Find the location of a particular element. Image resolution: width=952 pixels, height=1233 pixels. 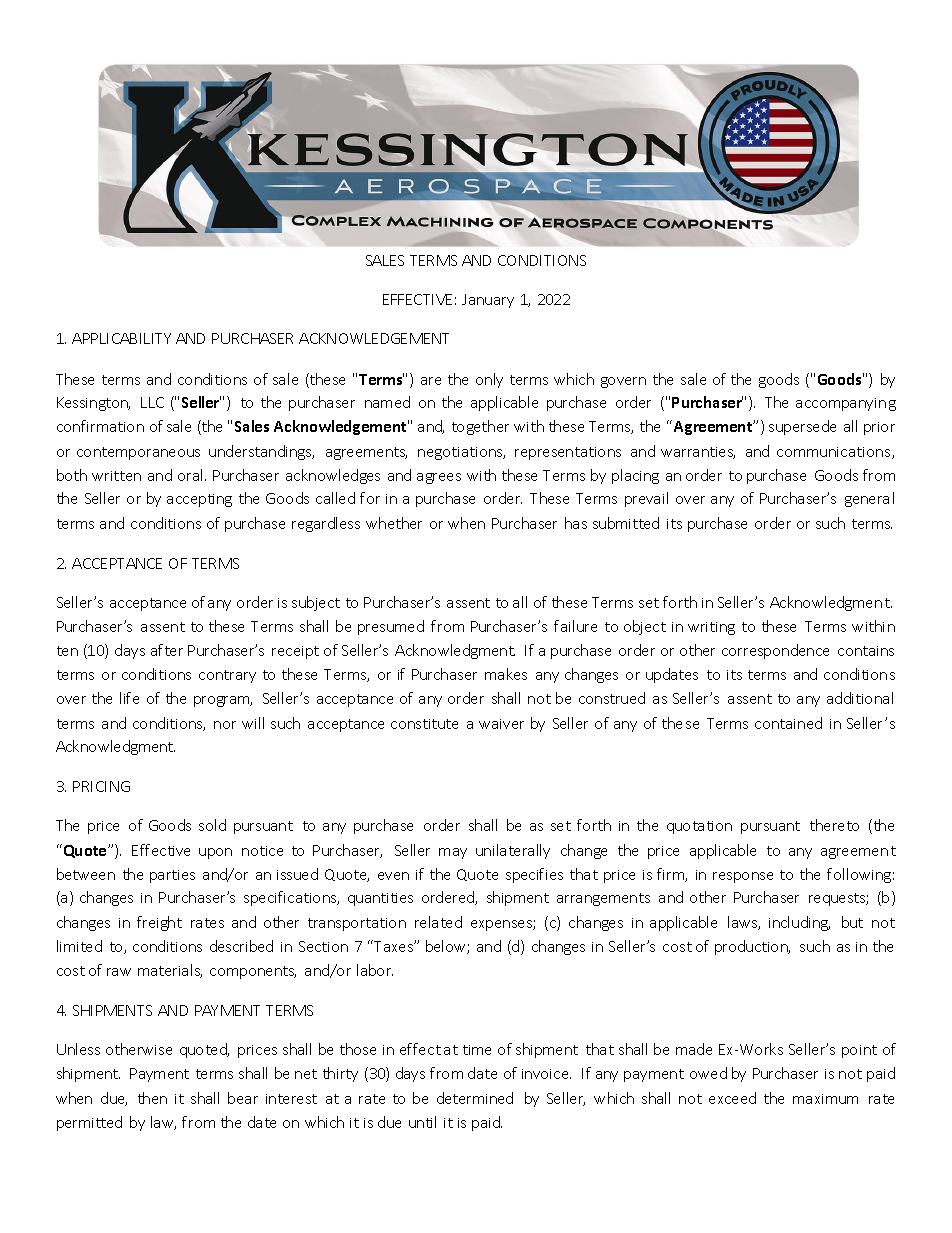

then is located at coordinates (152, 1098).
